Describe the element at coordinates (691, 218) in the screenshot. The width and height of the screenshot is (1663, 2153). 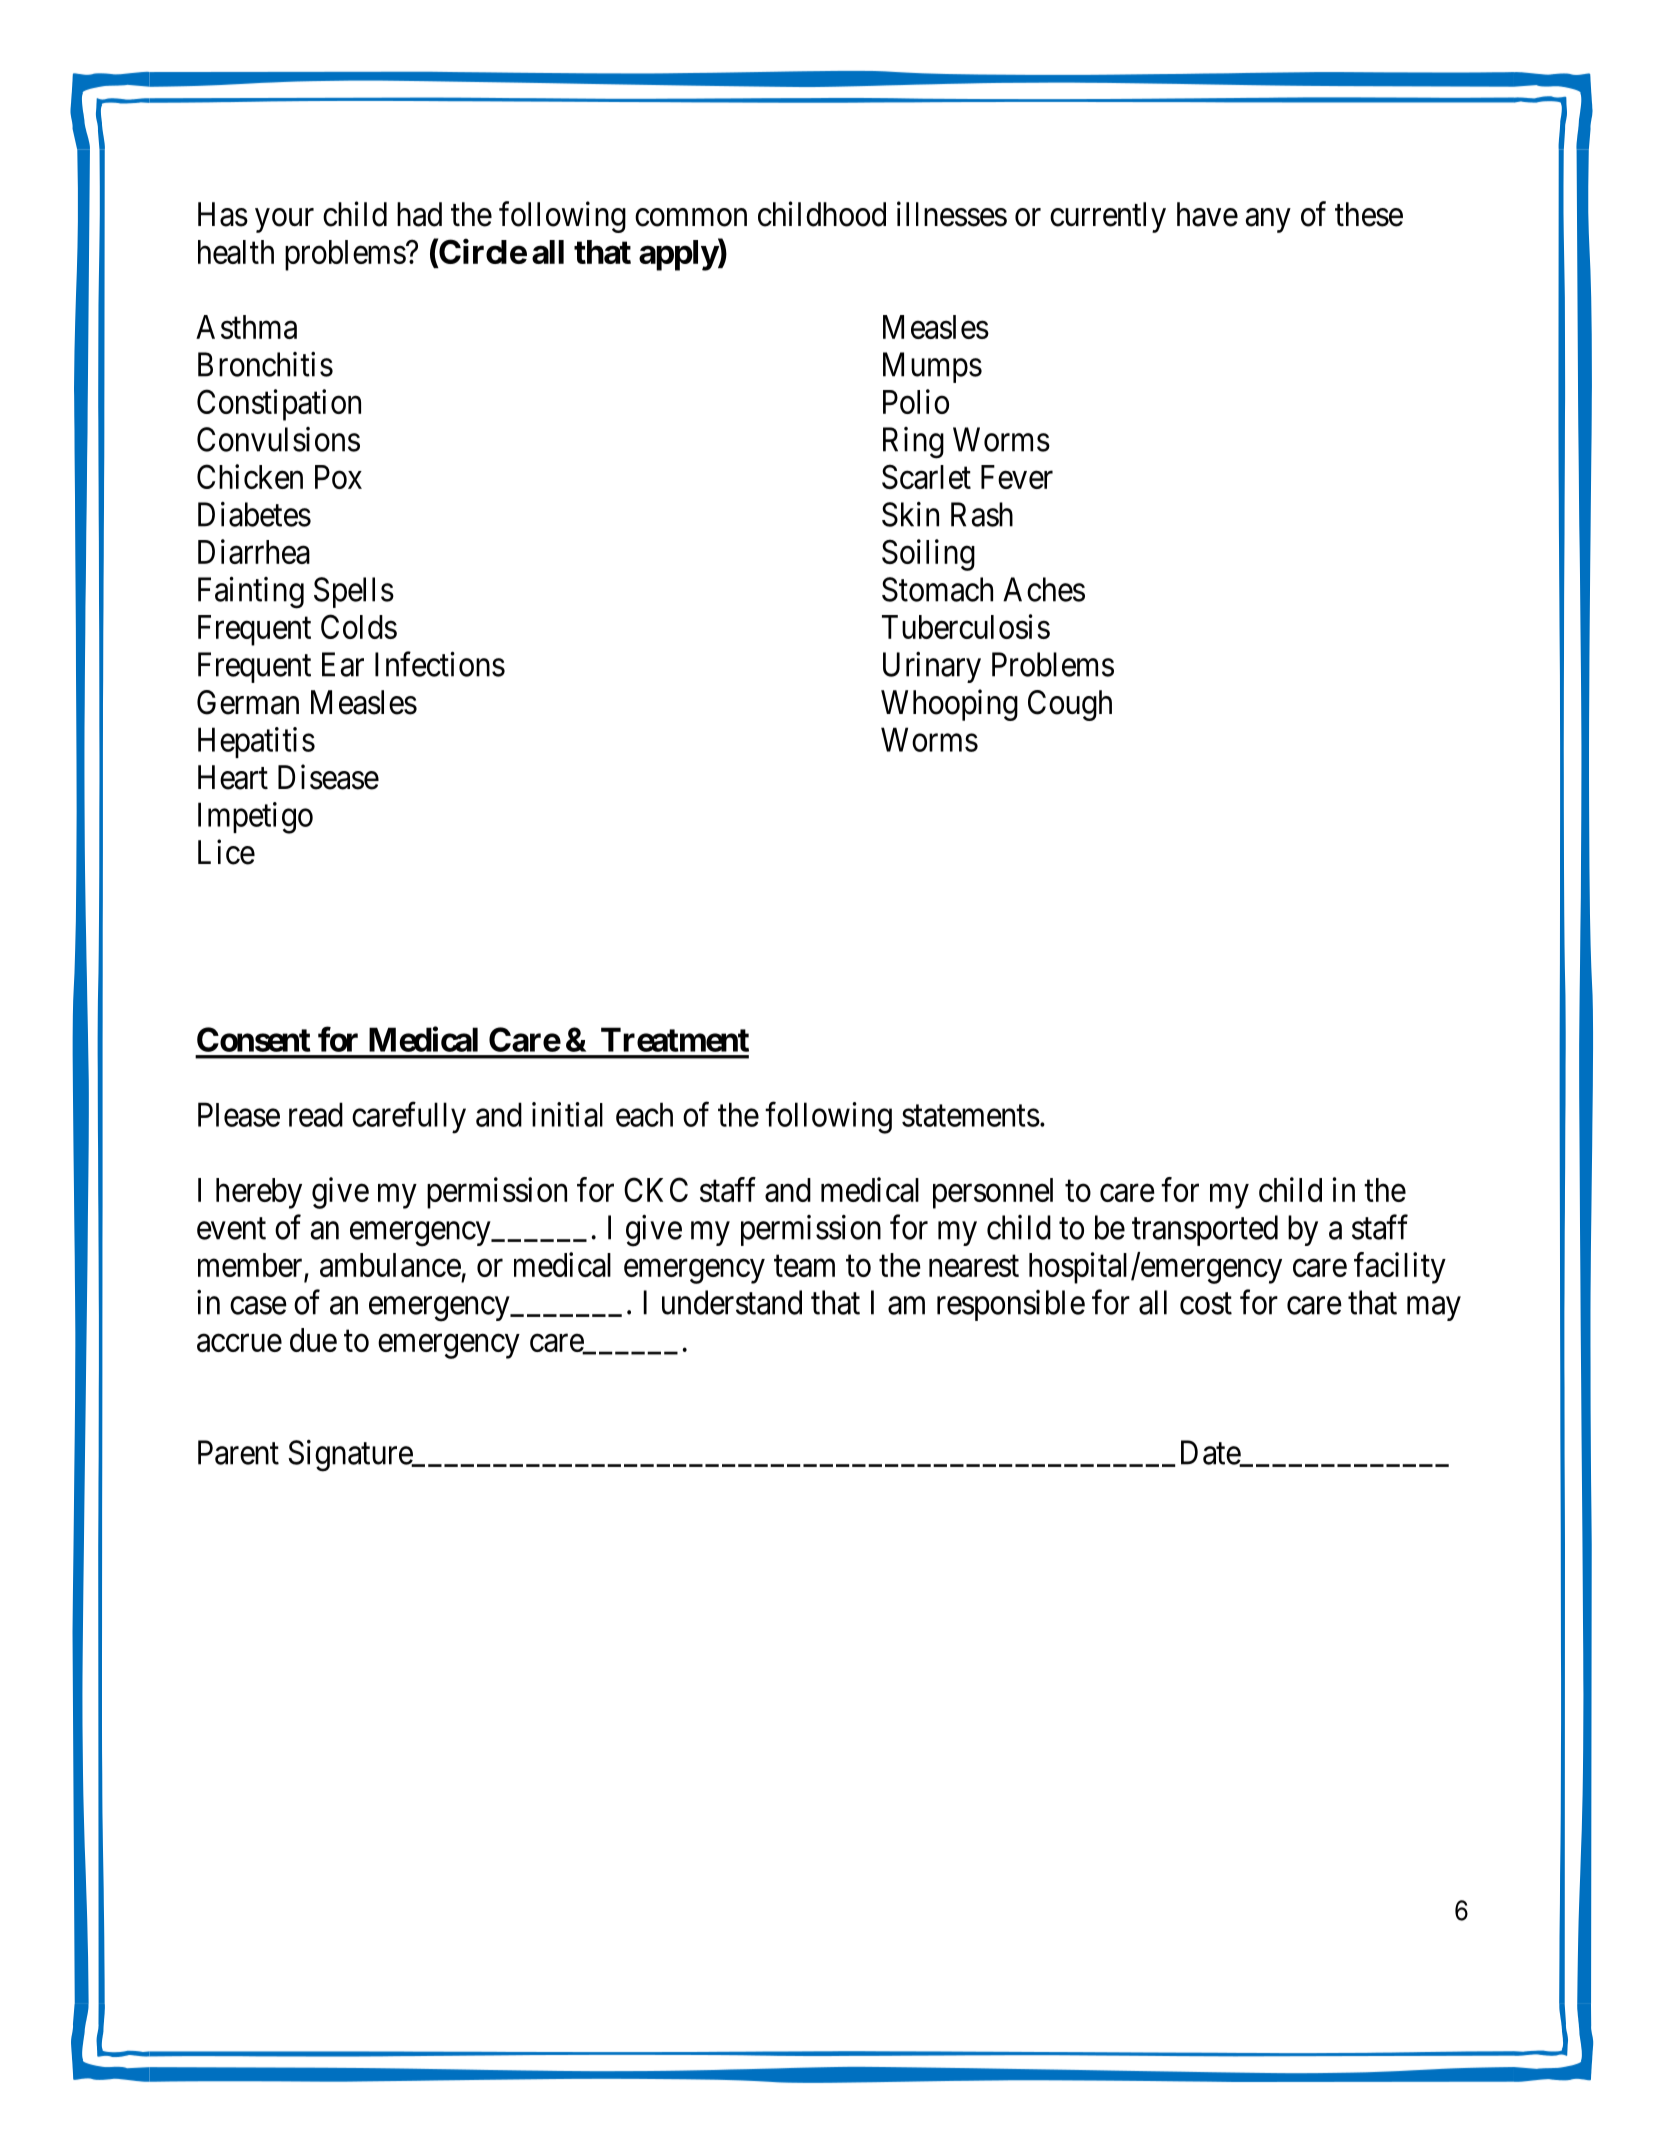
I see `common` at that location.
